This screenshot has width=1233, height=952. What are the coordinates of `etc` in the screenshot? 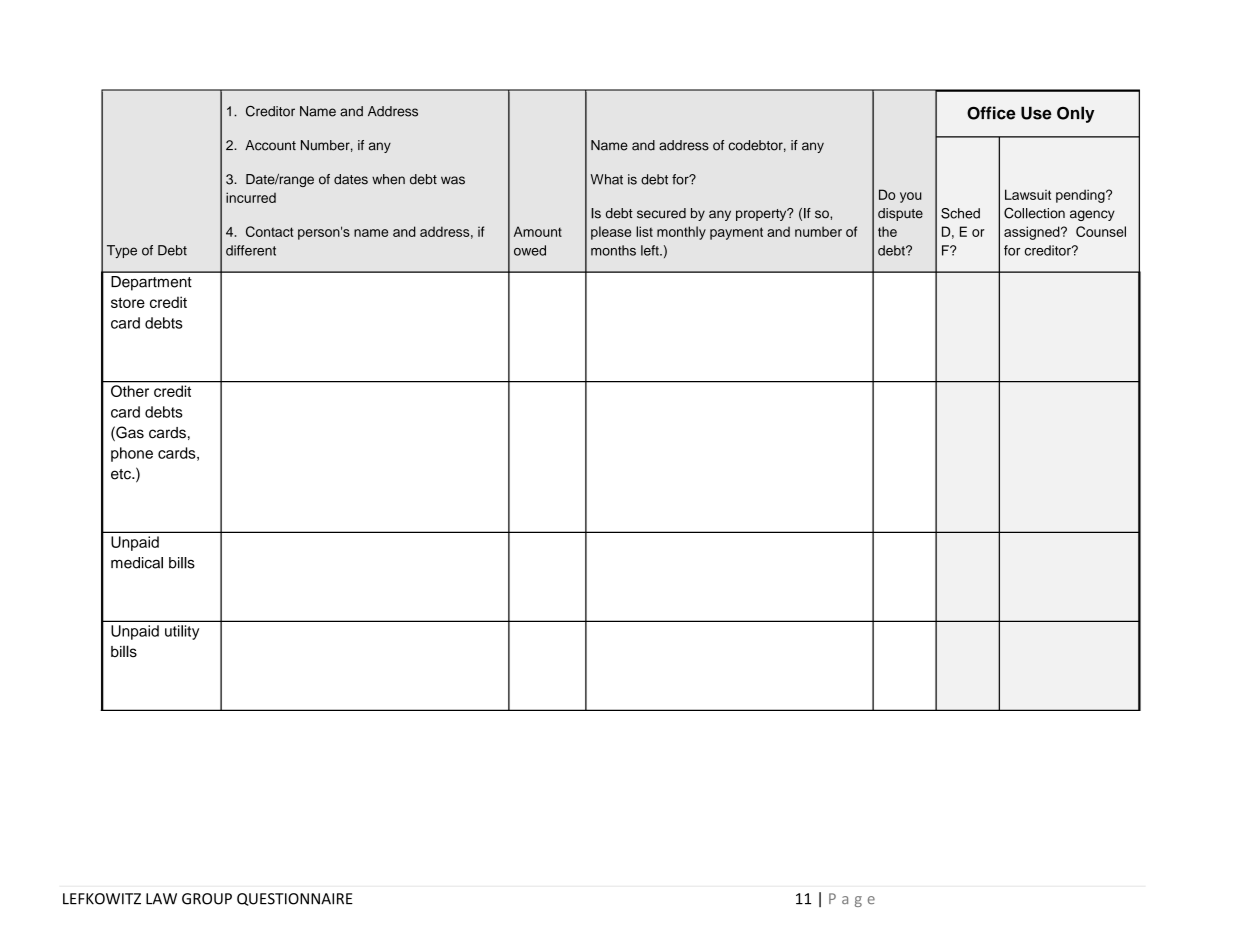 It's located at (122, 474).
